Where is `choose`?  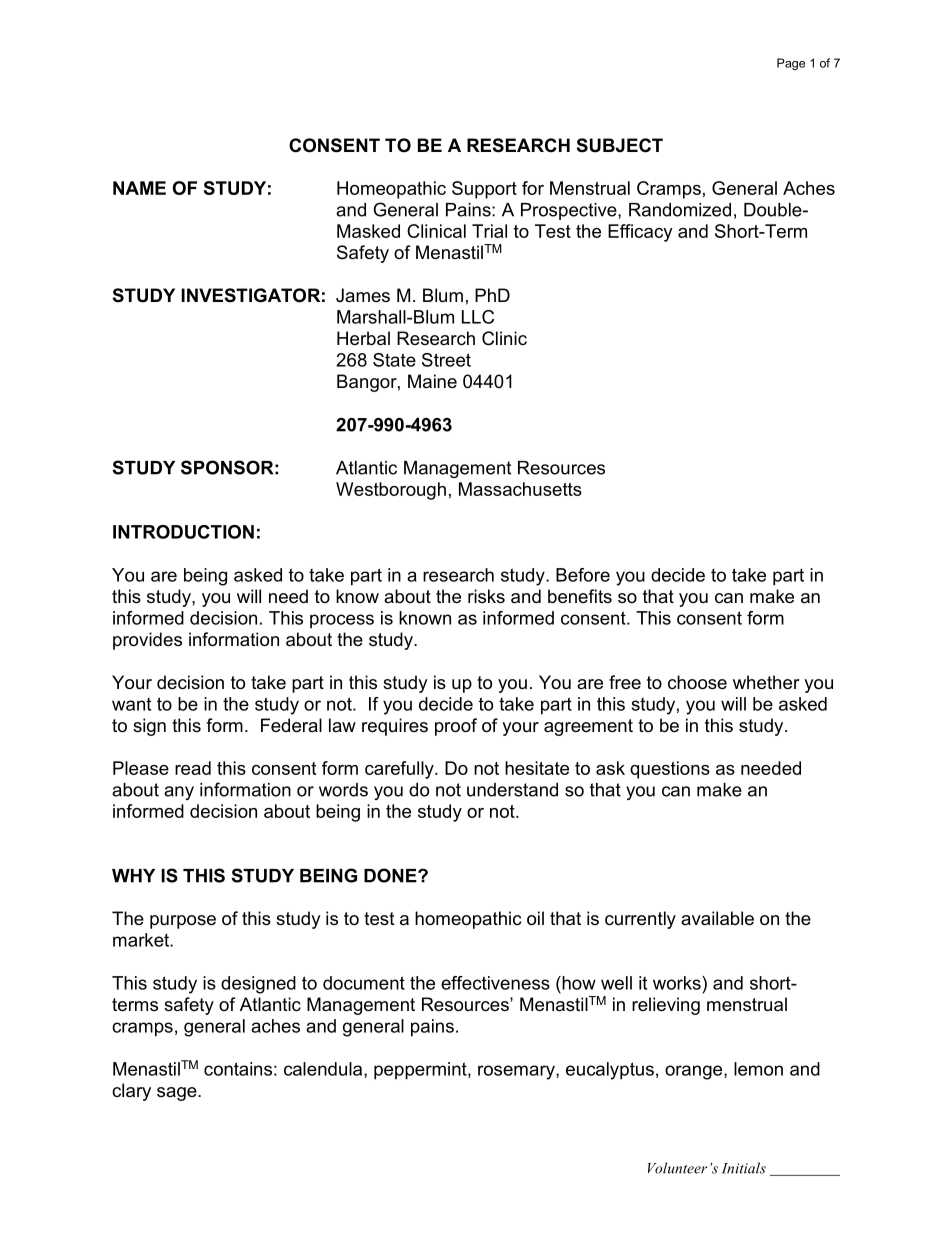 choose is located at coordinates (697, 682).
